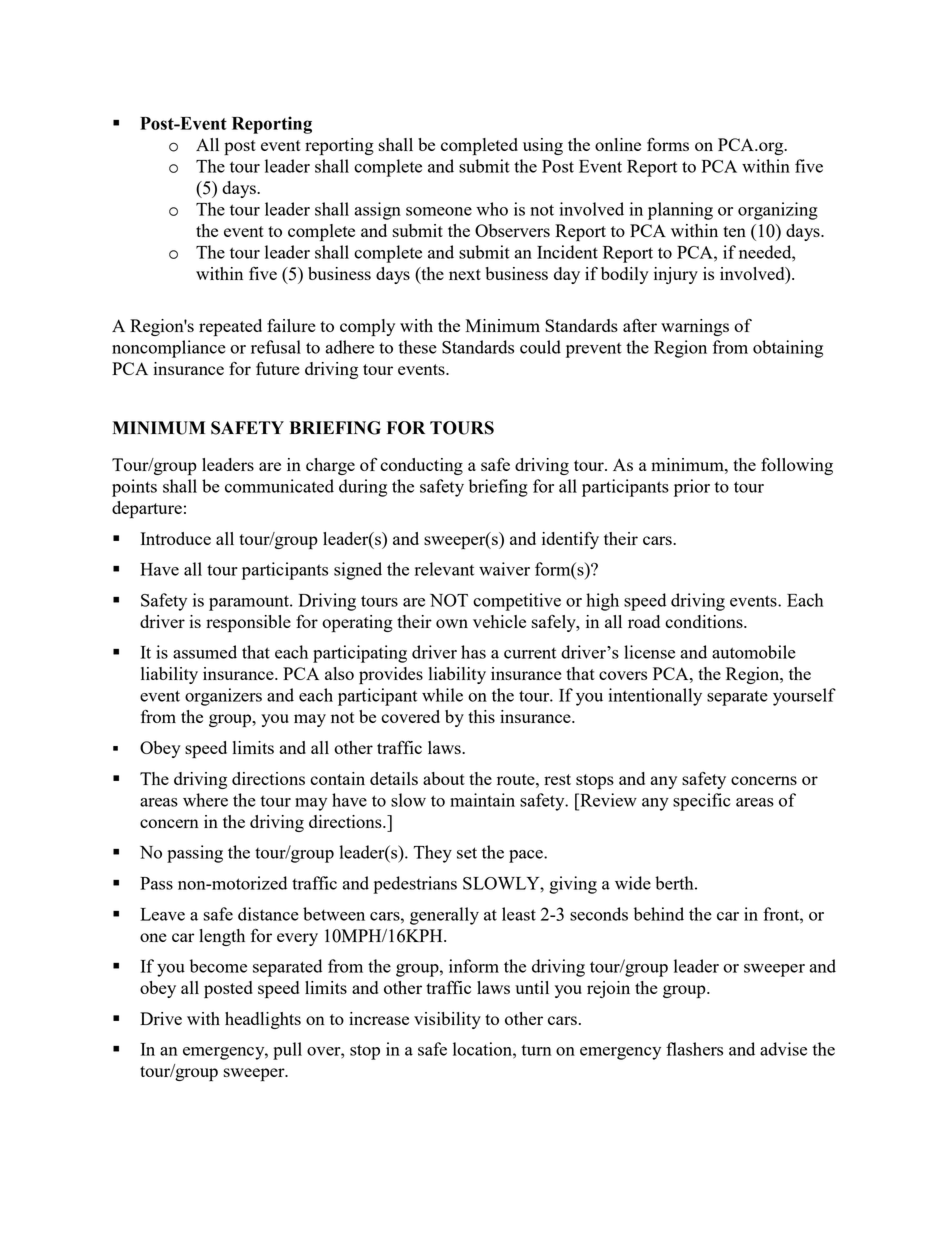 Image resolution: width=952 pixels, height=1233 pixels. I want to click on paramount, so click(250, 603).
